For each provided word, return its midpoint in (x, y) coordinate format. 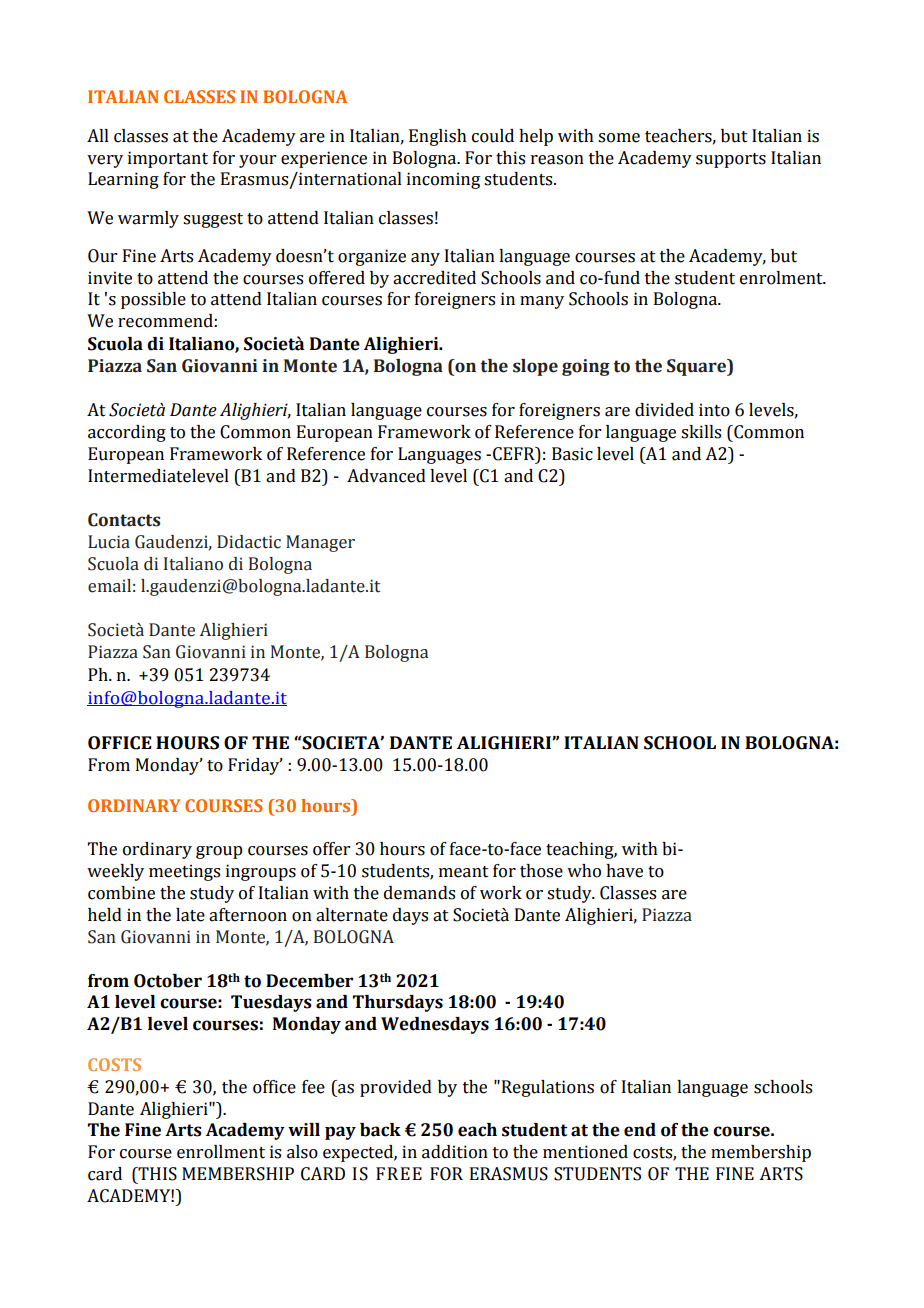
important (168, 159)
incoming (443, 180)
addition (455, 1152)
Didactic (249, 542)
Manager (320, 543)
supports (731, 160)
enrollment (221, 1152)
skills (701, 432)
